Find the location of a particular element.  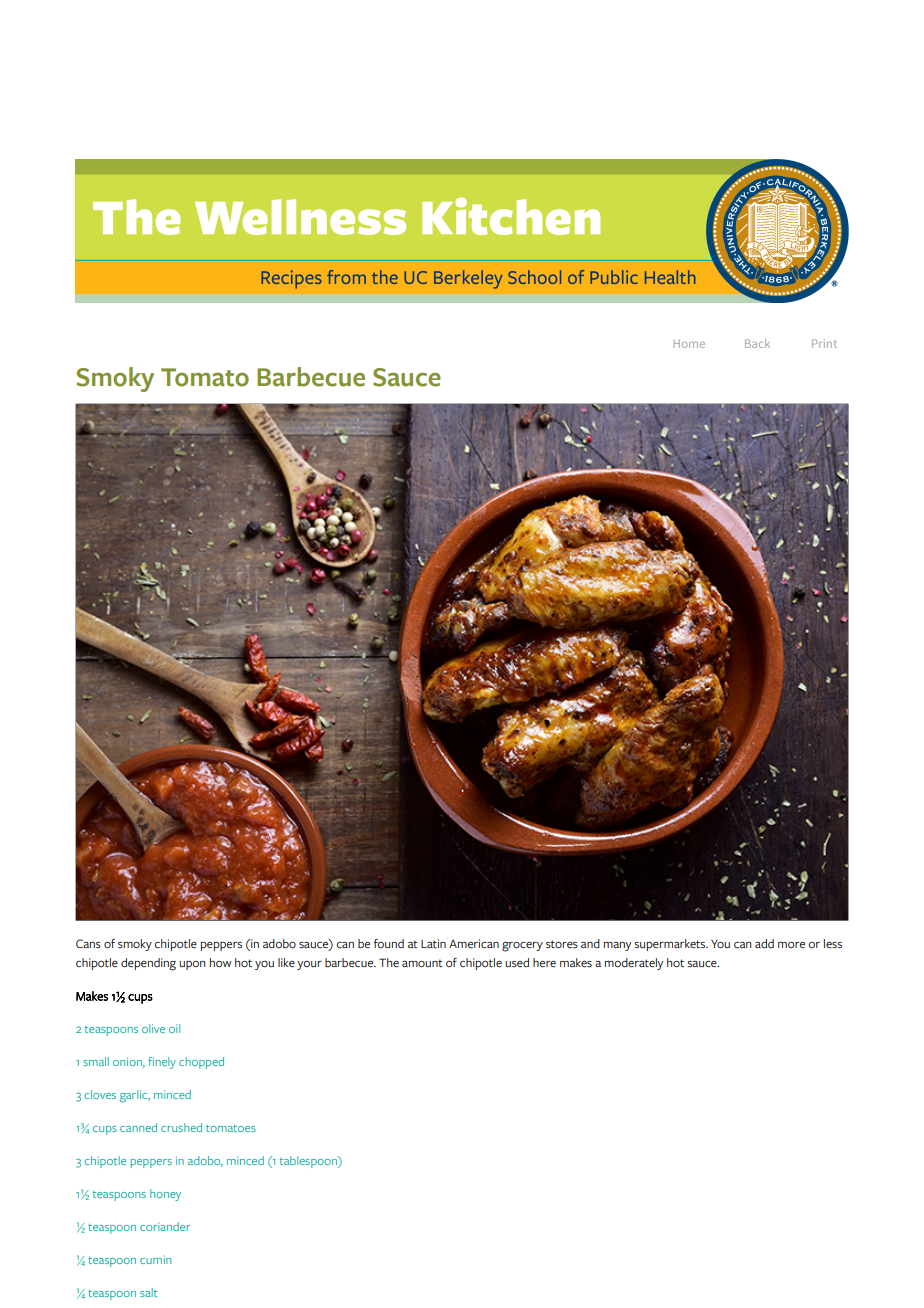

American is located at coordinates (474, 944).
